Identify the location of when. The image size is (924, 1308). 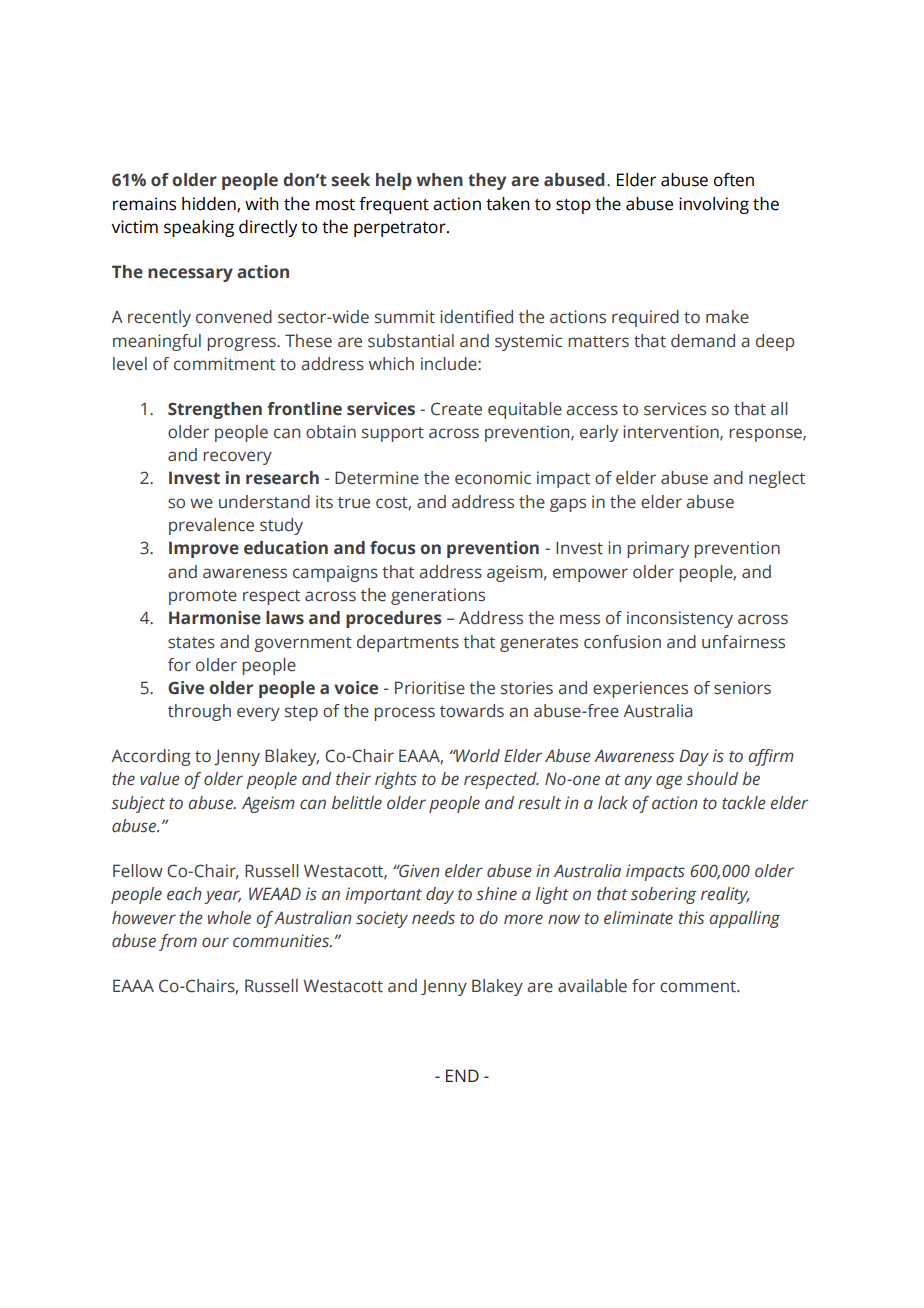
(439, 180).
